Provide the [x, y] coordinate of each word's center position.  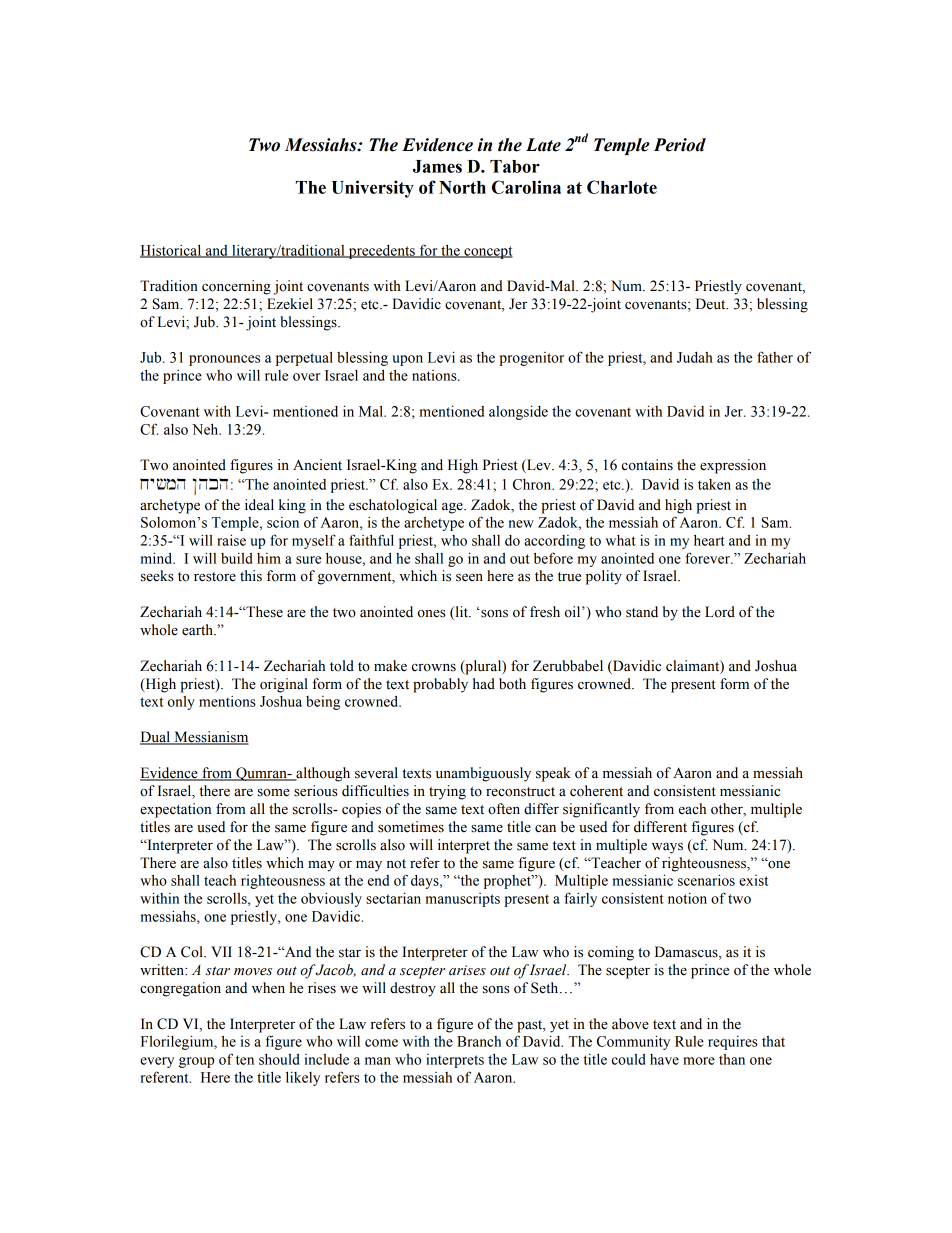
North [462, 187]
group [196, 1062]
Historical [172, 251]
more [699, 1061]
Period [680, 145]
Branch [479, 1041]
